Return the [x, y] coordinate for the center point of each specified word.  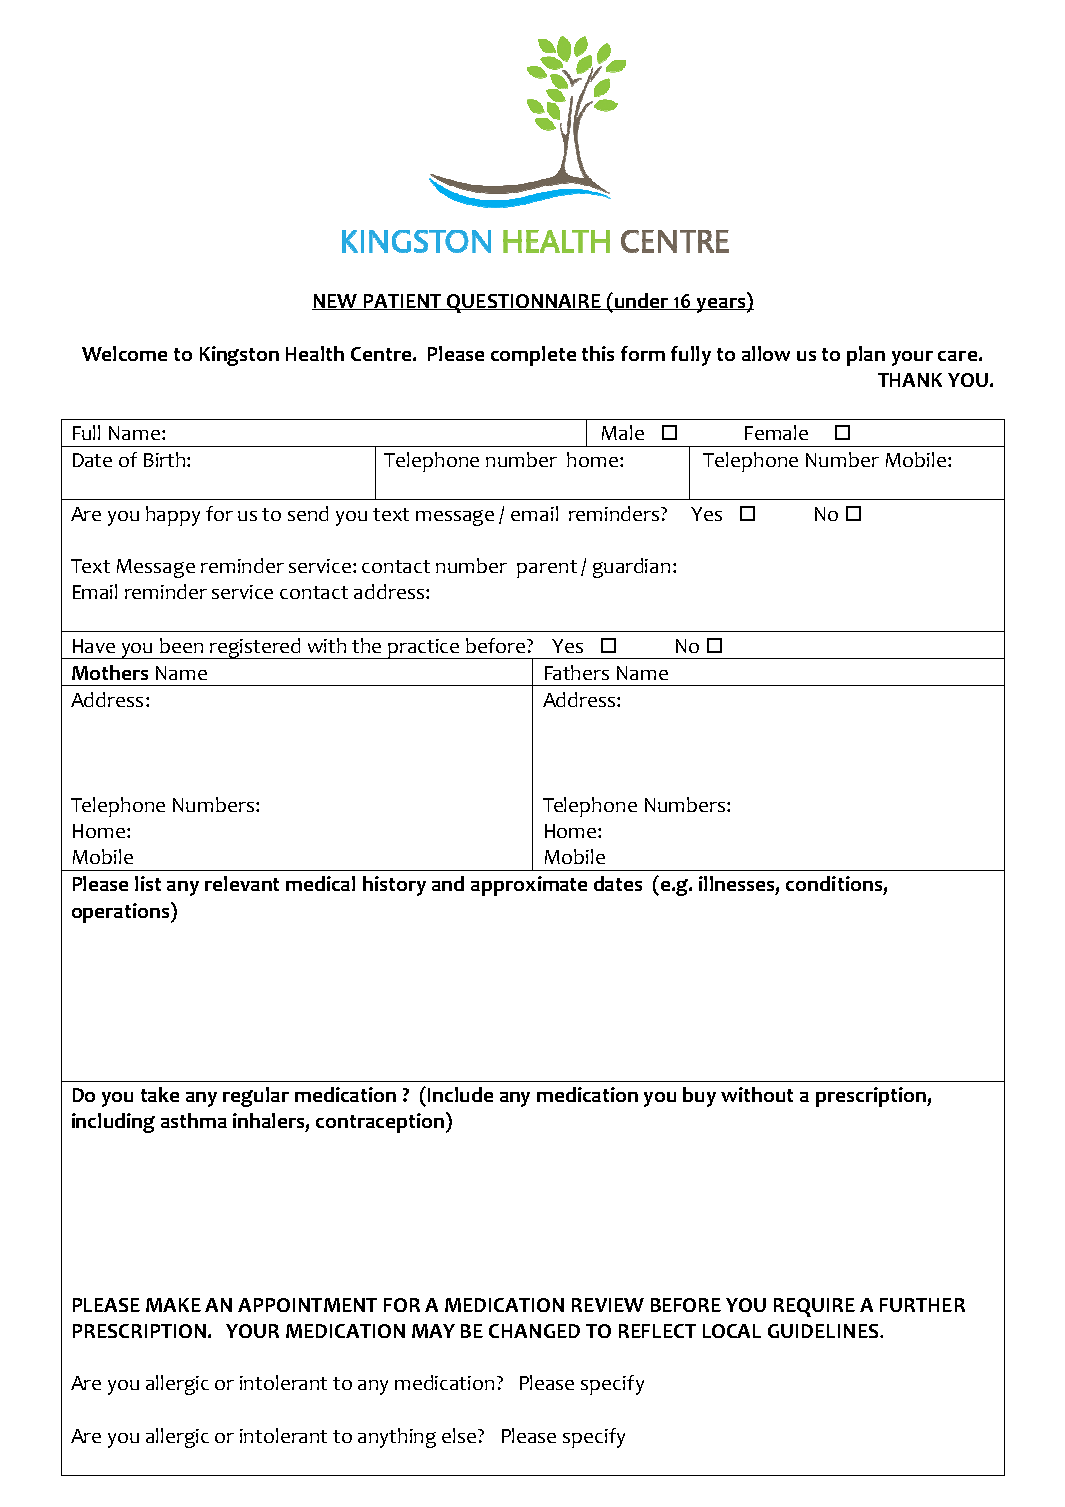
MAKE [173, 1305]
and [448, 883]
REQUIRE [814, 1307]
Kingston [239, 356]
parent [547, 569]
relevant [242, 883]
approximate [529, 886]
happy [173, 516]
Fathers [577, 672]
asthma [194, 1120]
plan [866, 356]
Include [460, 1094]
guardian [631, 568]
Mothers [110, 672]
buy [699, 1097]
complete [533, 356]
